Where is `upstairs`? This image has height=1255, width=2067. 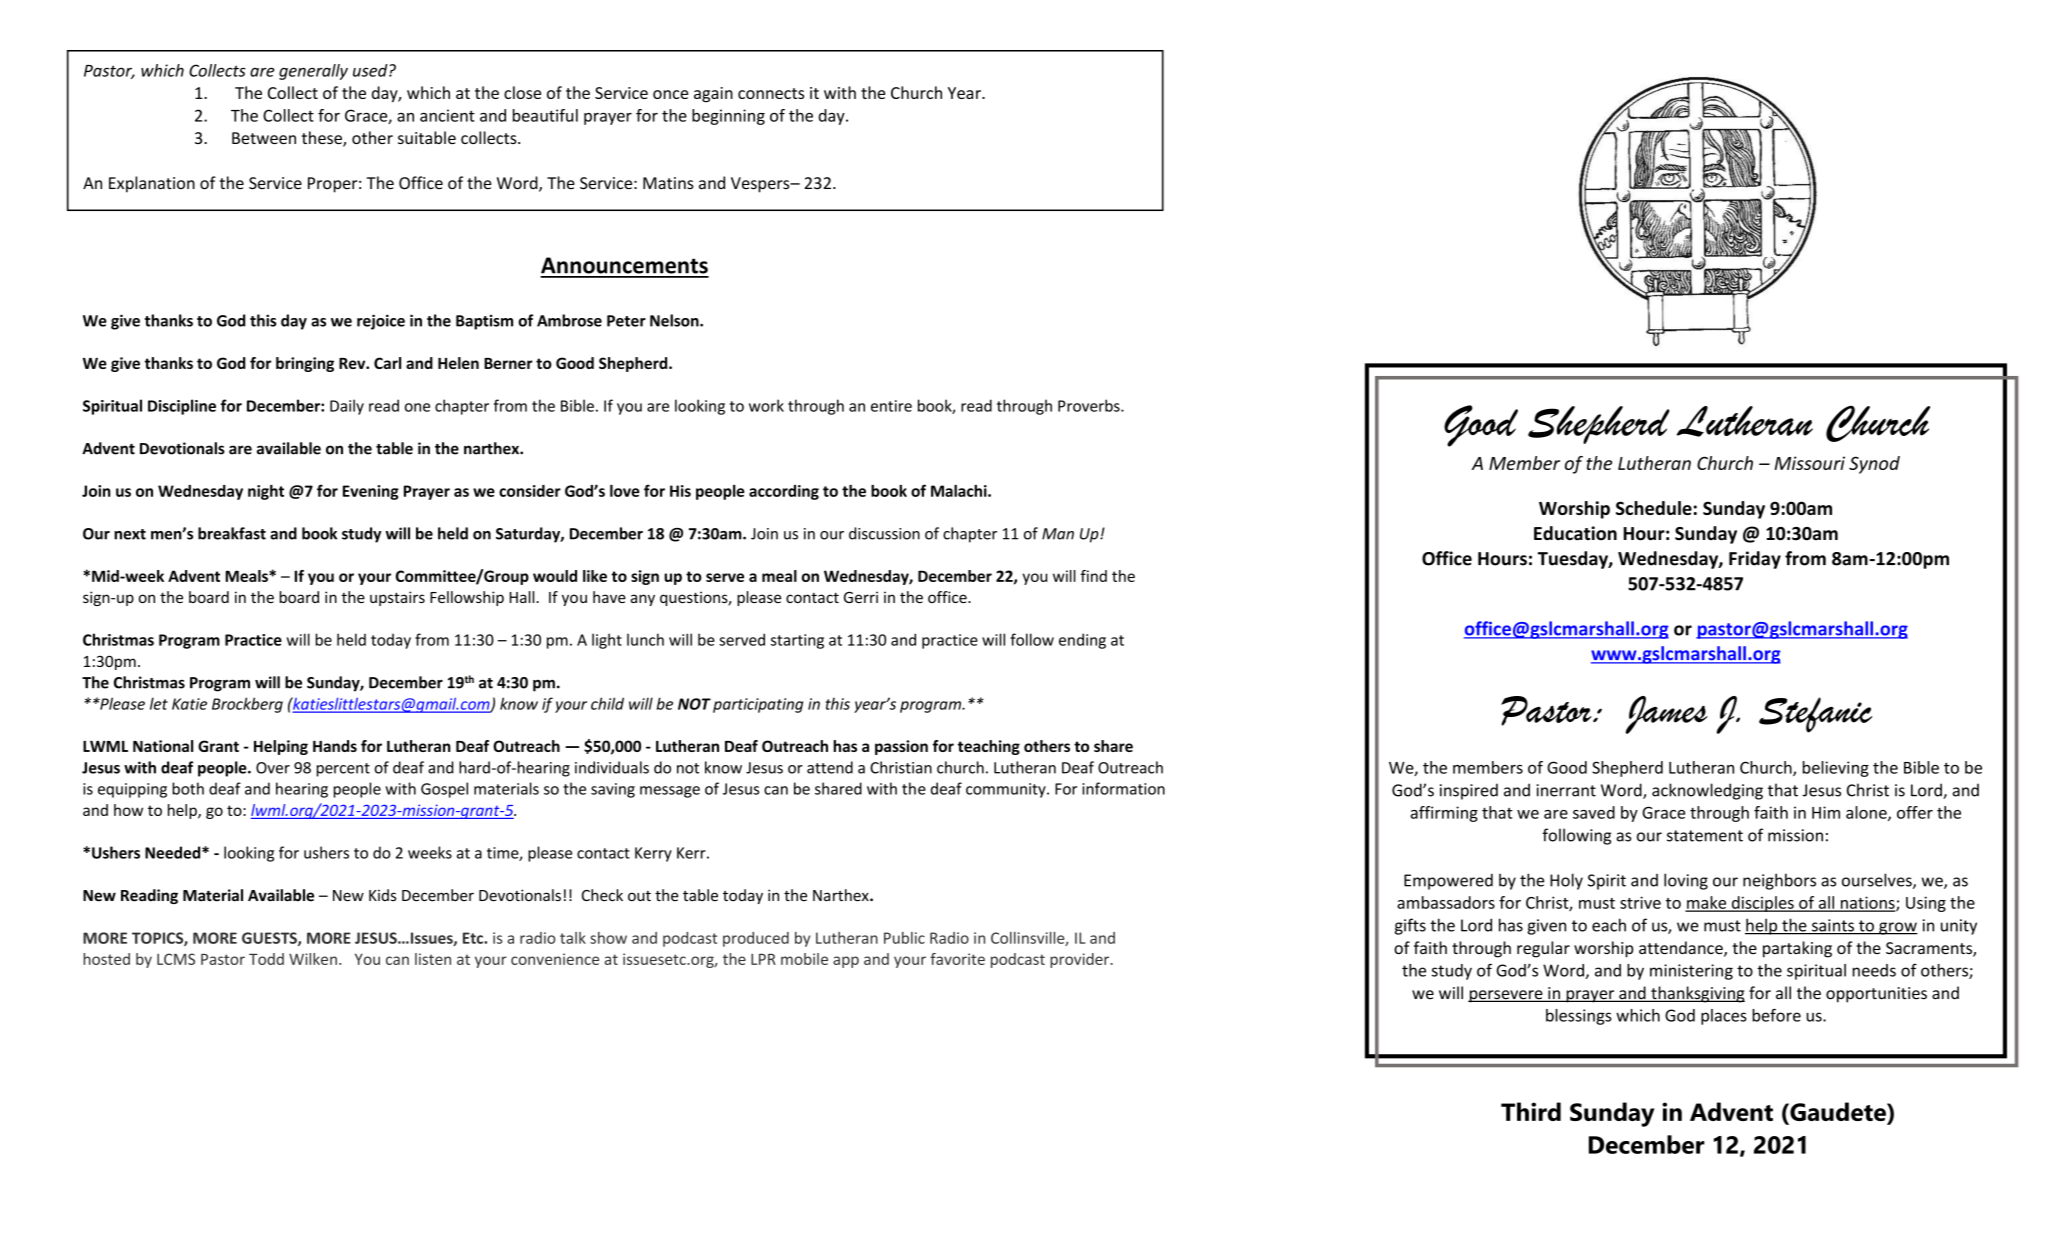
upstairs is located at coordinates (397, 598).
